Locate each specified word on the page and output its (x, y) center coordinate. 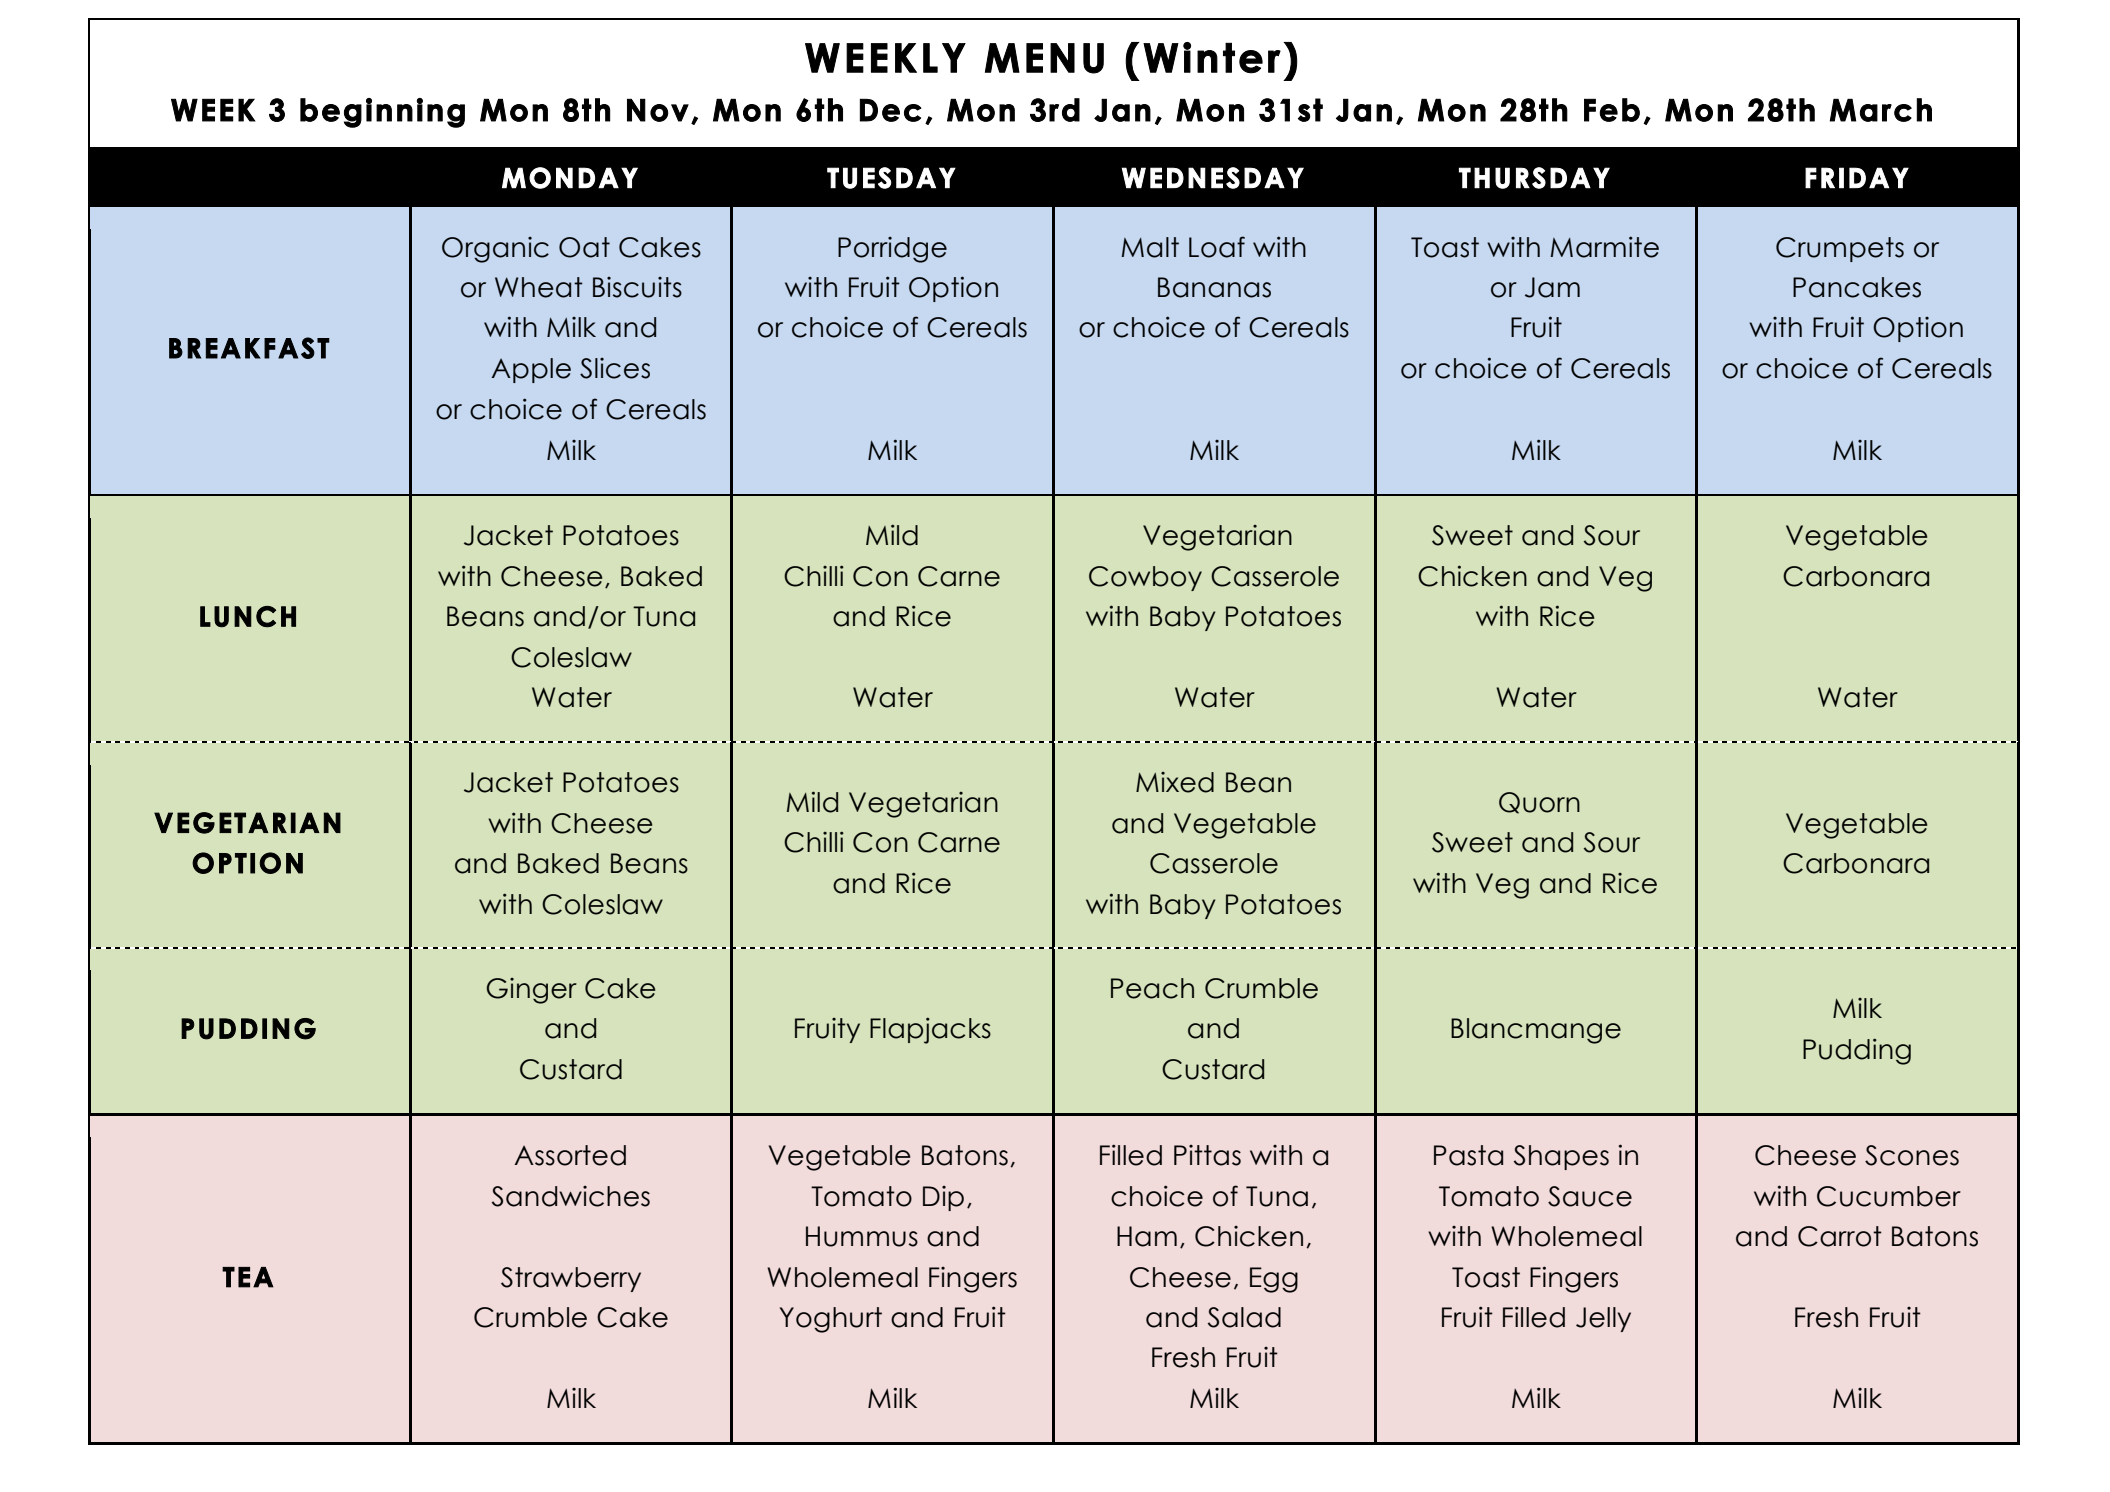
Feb (1612, 110)
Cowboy (1145, 578)
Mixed (1175, 782)
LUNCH (248, 617)
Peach (1152, 988)
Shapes (1561, 1157)
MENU (1044, 58)
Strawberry (571, 1279)
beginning (382, 113)
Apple (531, 370)
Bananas (1214, 287)
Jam (1552, 287)
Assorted (570, 1155)
